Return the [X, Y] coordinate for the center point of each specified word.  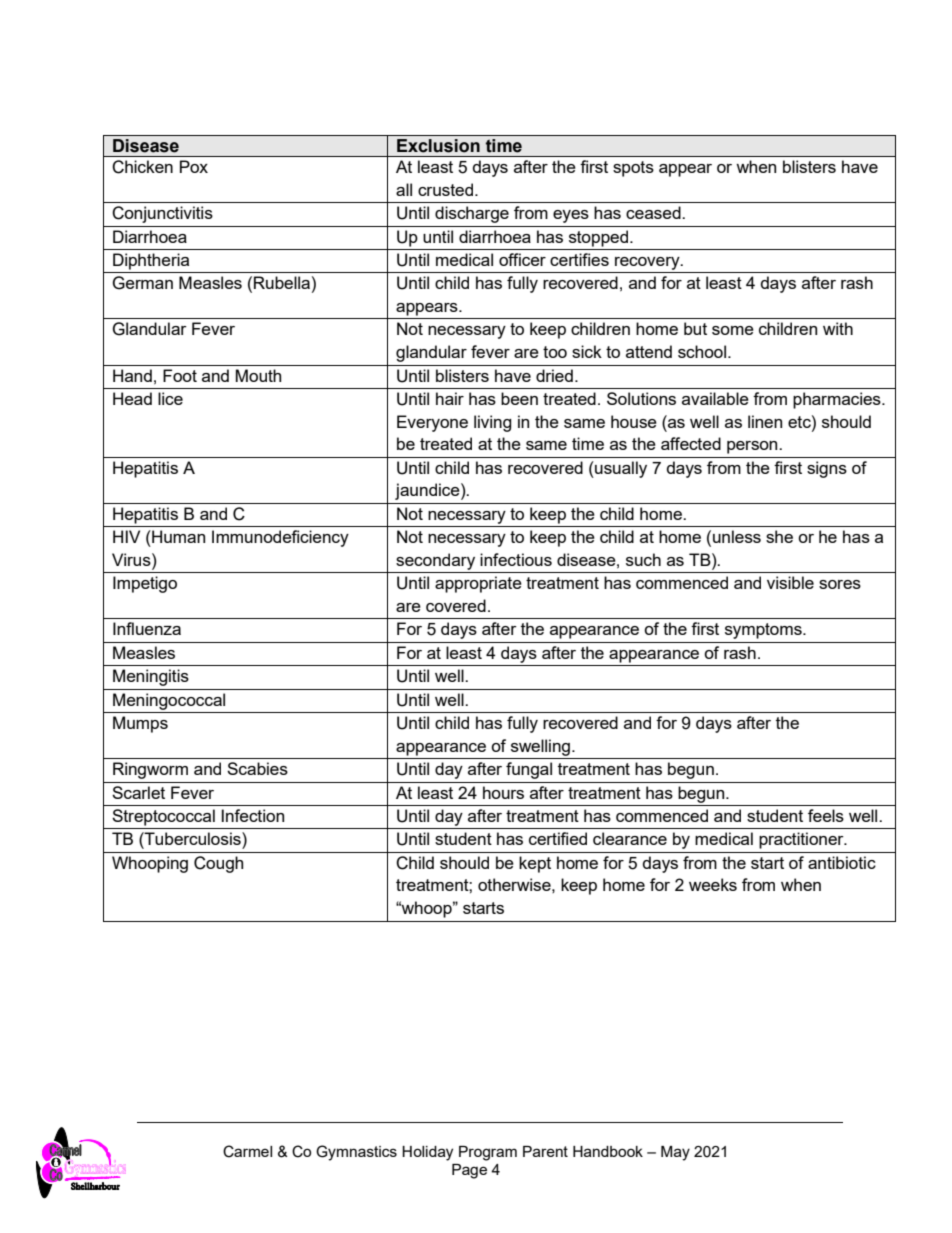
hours [503, 792]
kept [535, 864]
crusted [447, 189]
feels [826, 815]
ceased [654, 212]
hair [450, 398]
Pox [194, 166]
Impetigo [145, 584]
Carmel [247, 1151]
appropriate [478, 584]
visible [790, 582]
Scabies [257, 768]
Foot [180, 375]
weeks [713, 884]
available [715, 398]
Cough [218, 864]
